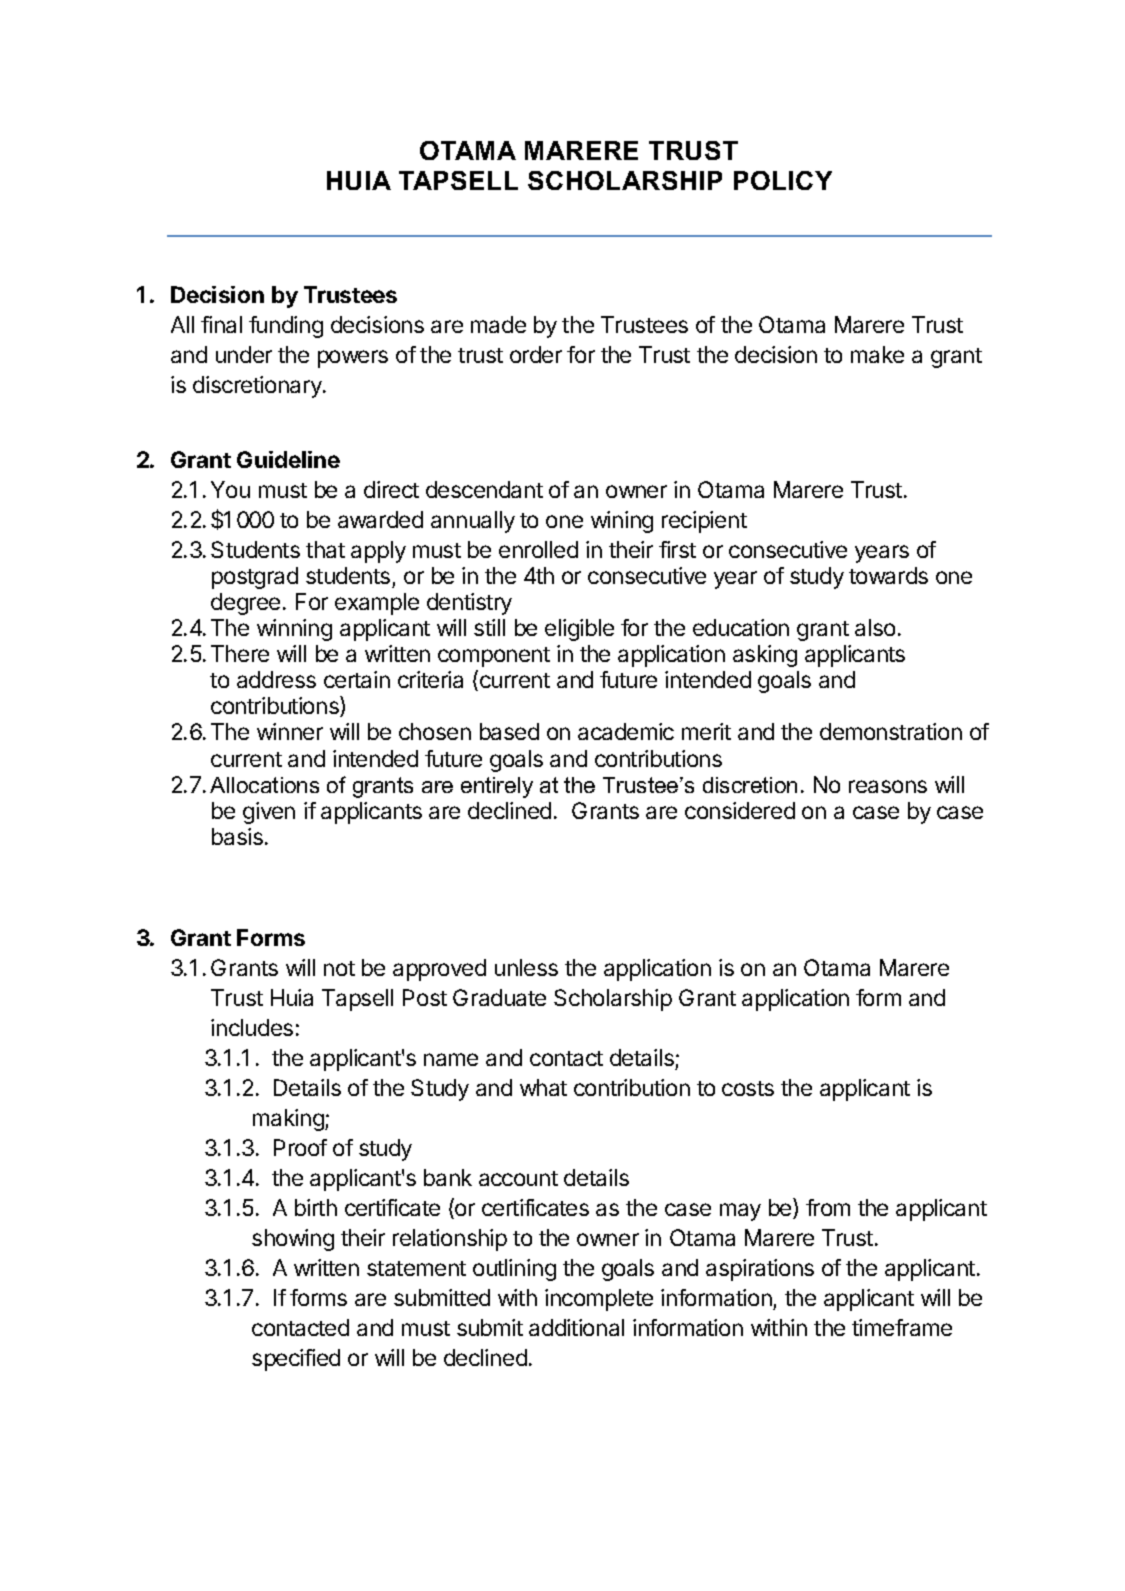 This page has width=1125, height=1591. Describe the element at coordinates (888, 786) in the page. I see `reasons` at that location.
